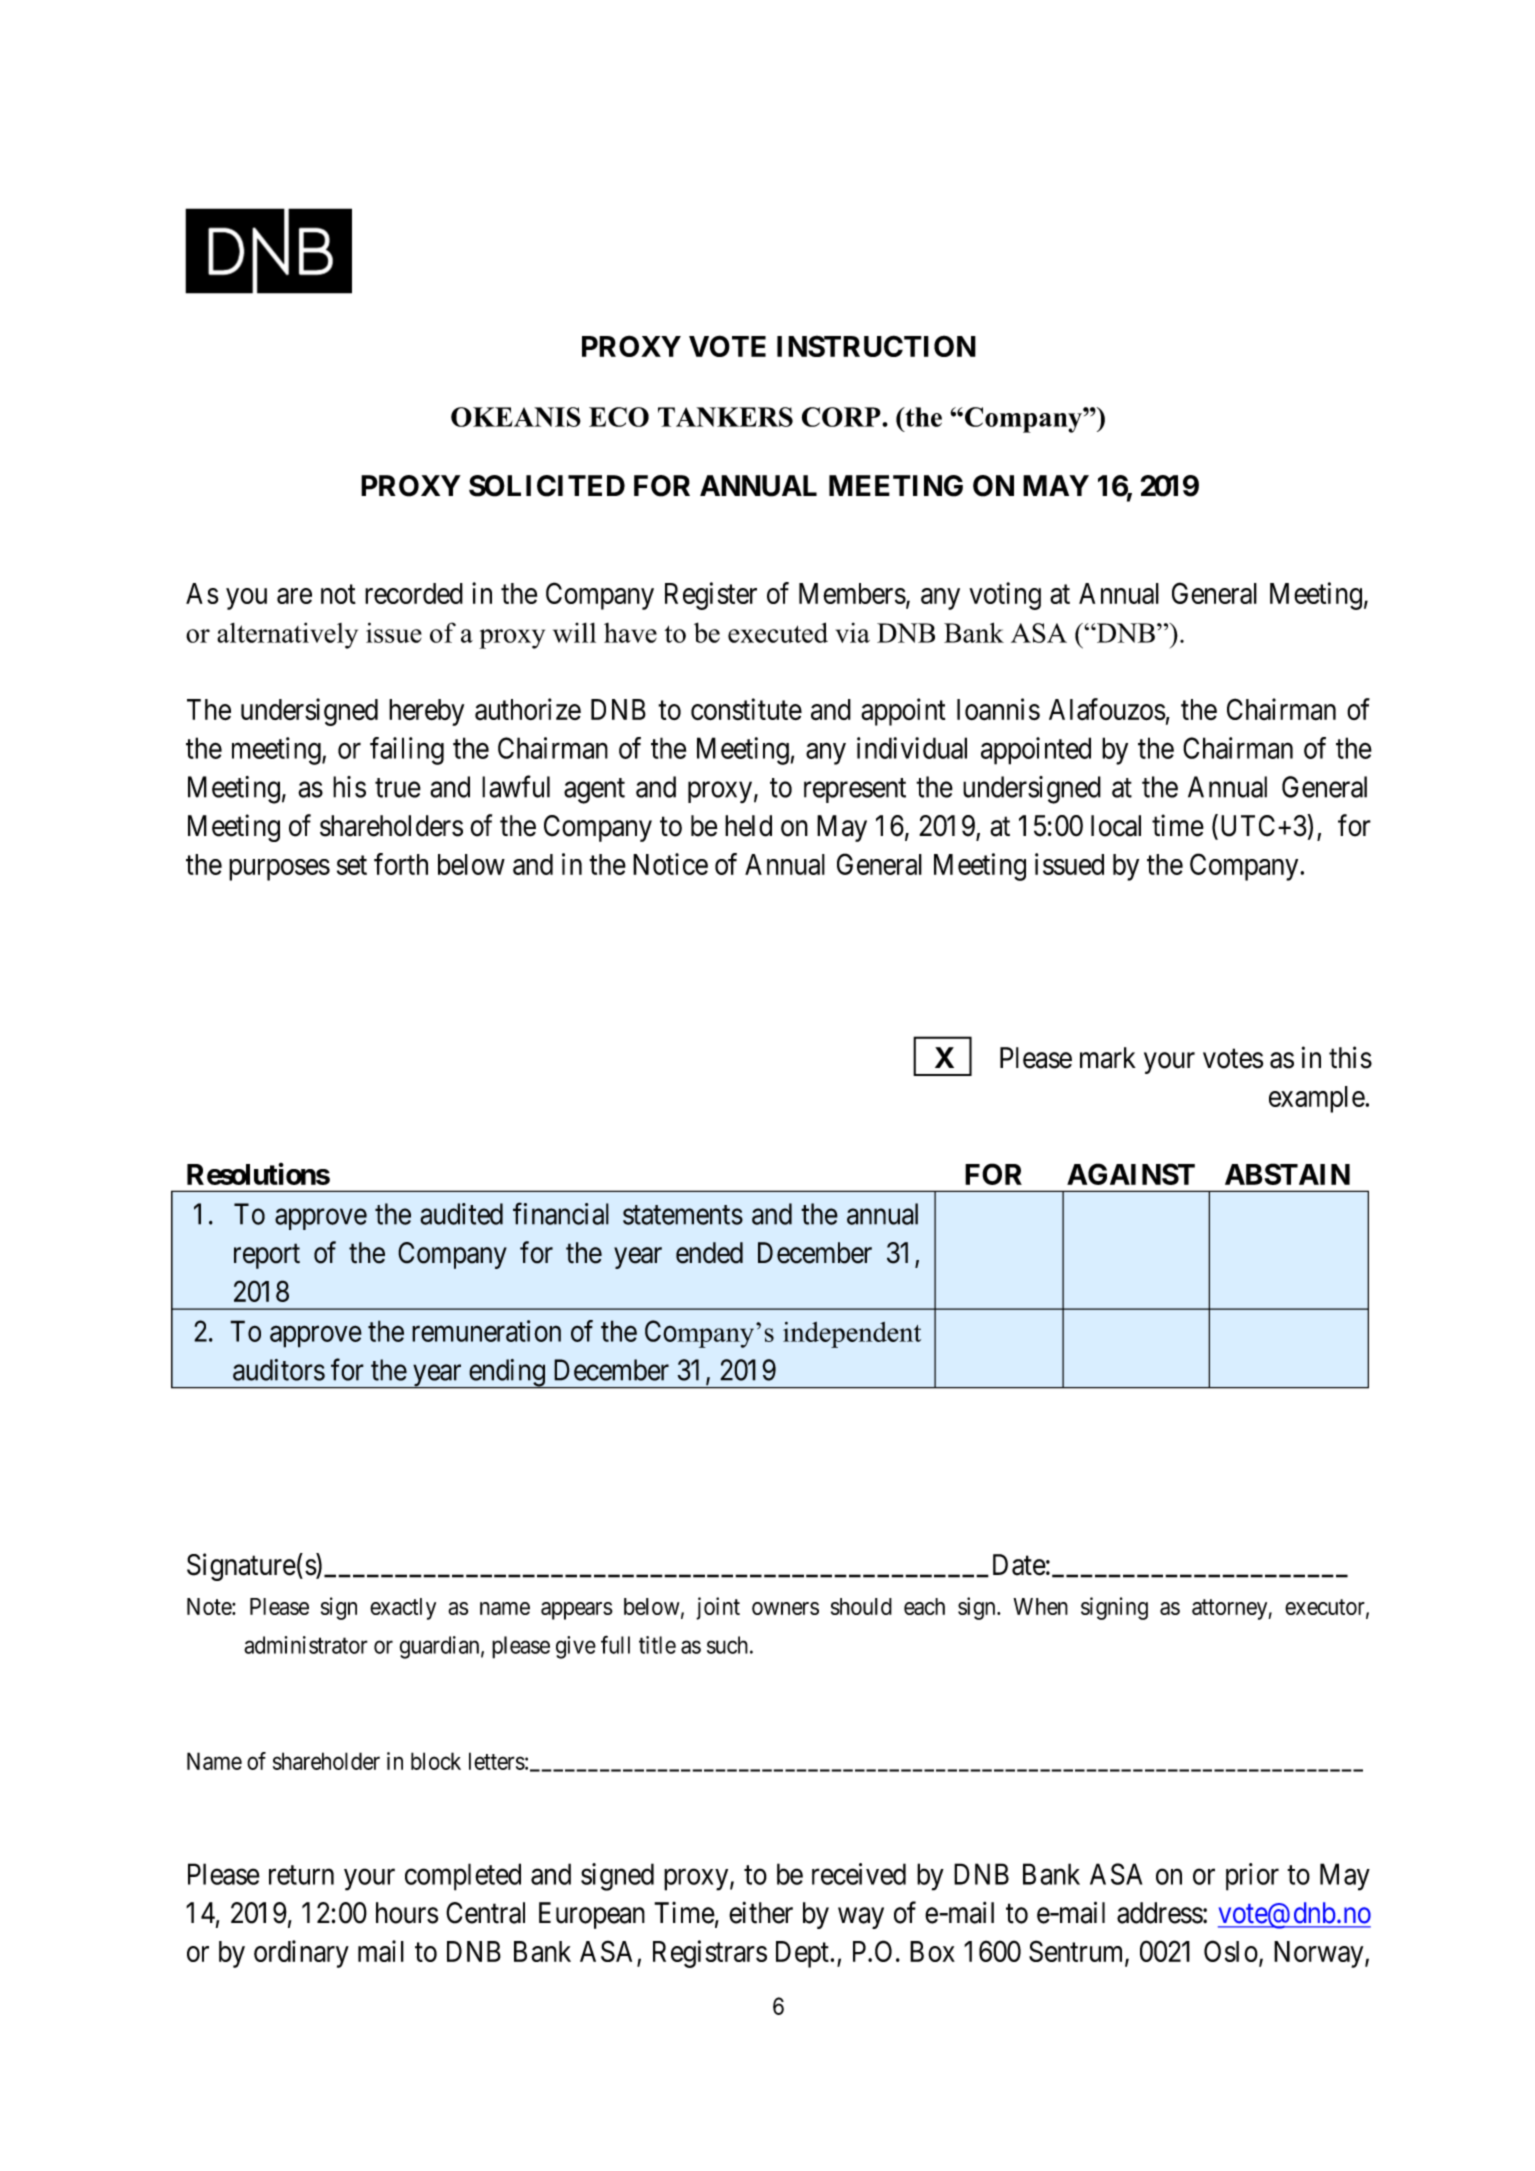 Image resolution: width=1535 pixels, height=2171 pixels. What do you see at coordinates (1252, 1877) in the page?
I see `prior` at bounding box center [1252, 1877].
